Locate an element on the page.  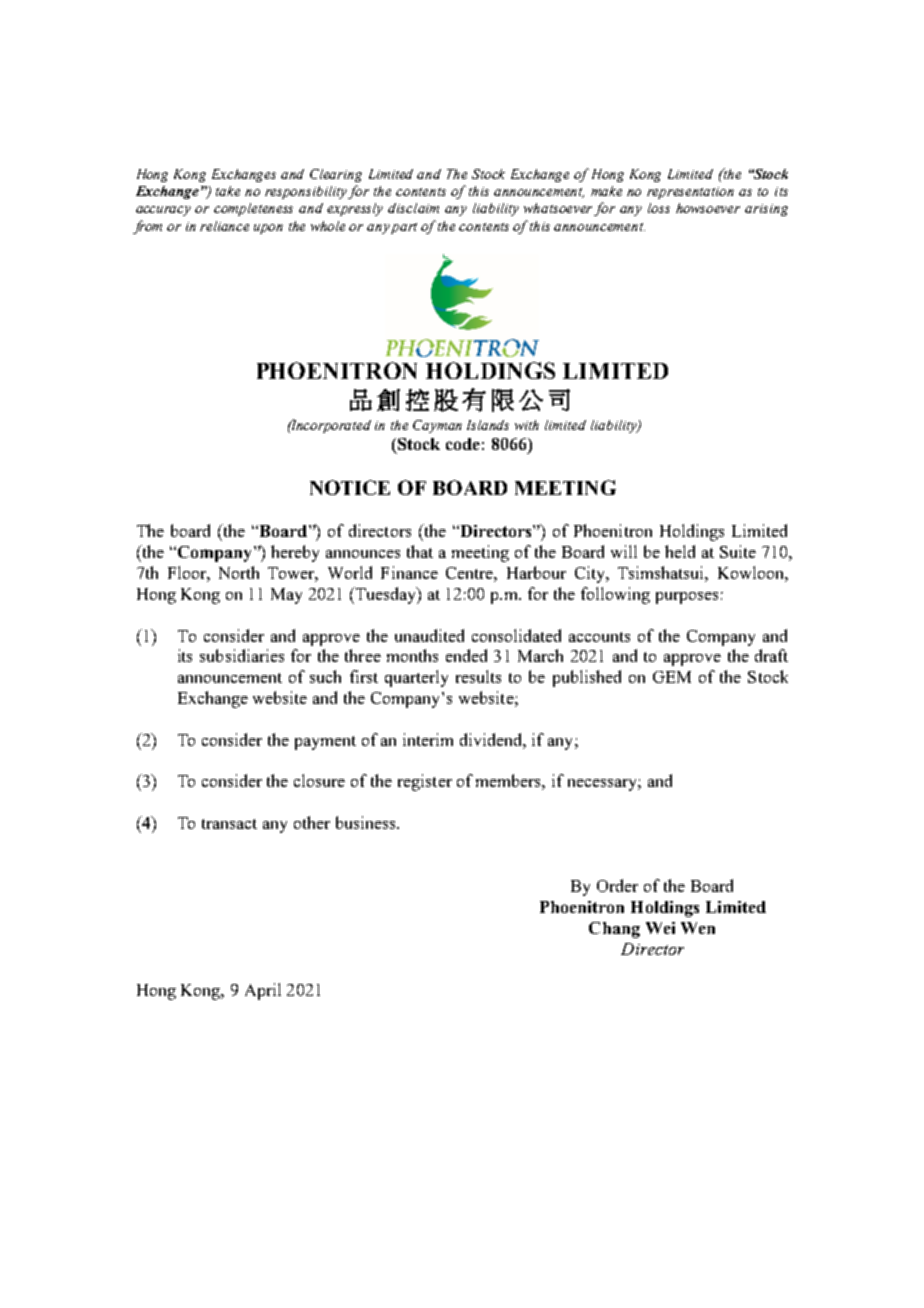
disclaim is located at coordinates (413, 208).
